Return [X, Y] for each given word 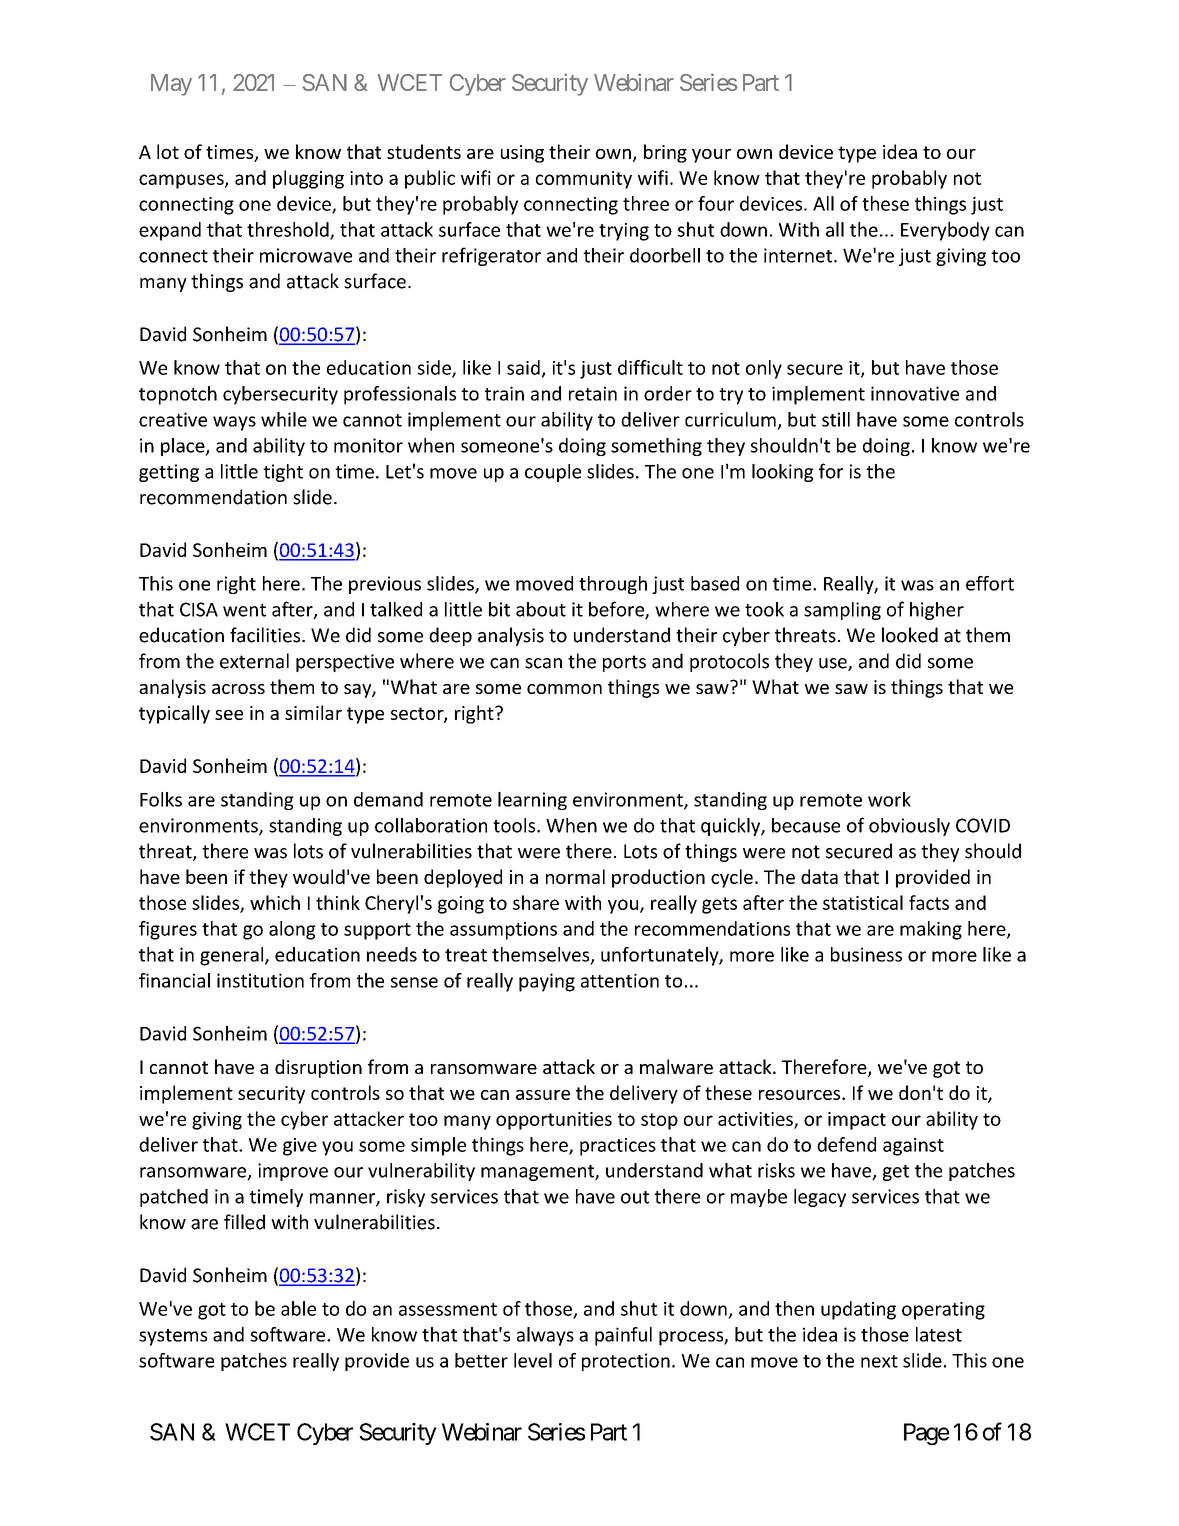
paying [547, 982]
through [613, 585]
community [584, 180]
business [866, 954]
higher [937, 611]
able [298, 1308]
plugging [308, 179]
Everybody [945, 231]
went [244, 610]
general [233, 956]
